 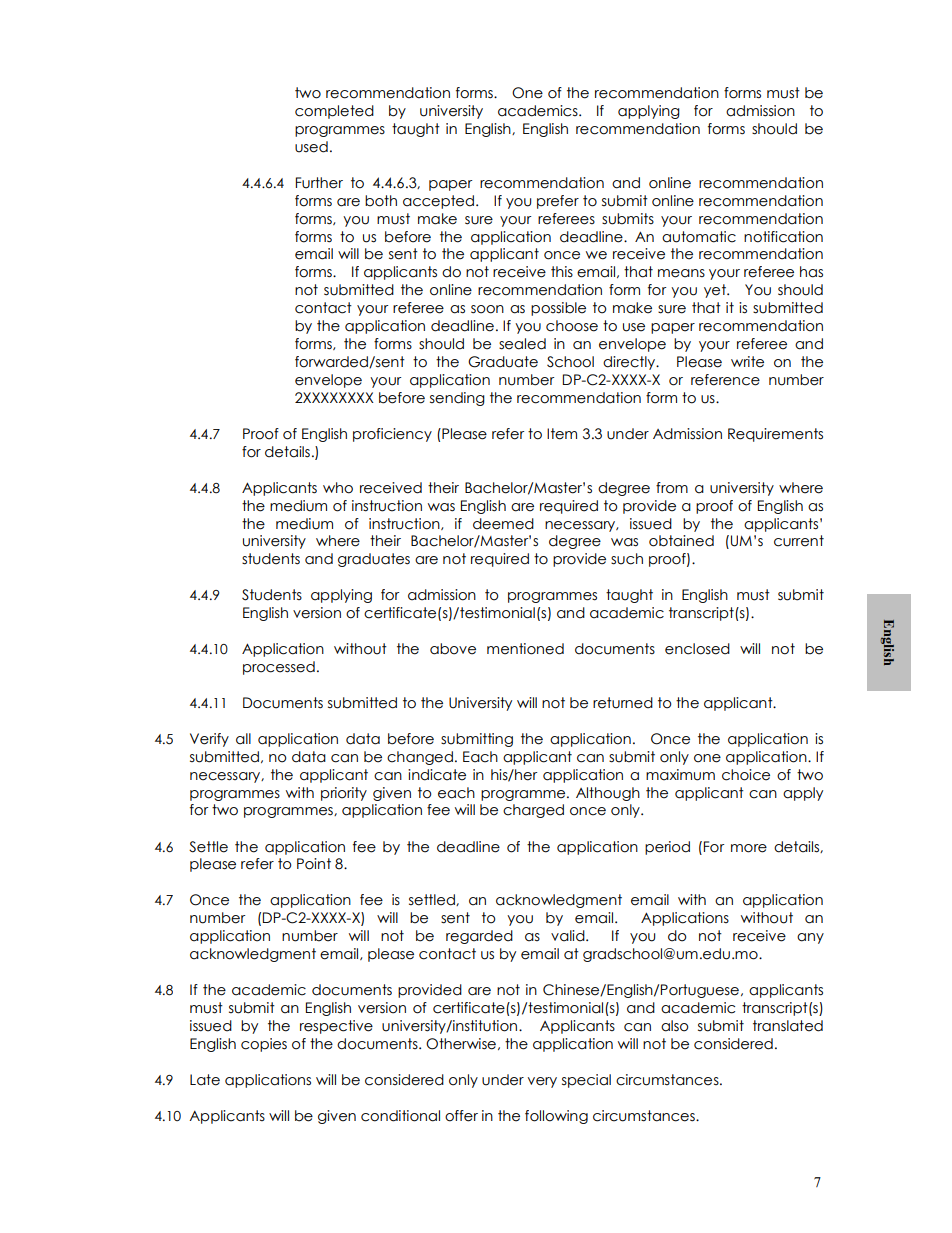 I want to click on charged, so click(x=533, y=811).
